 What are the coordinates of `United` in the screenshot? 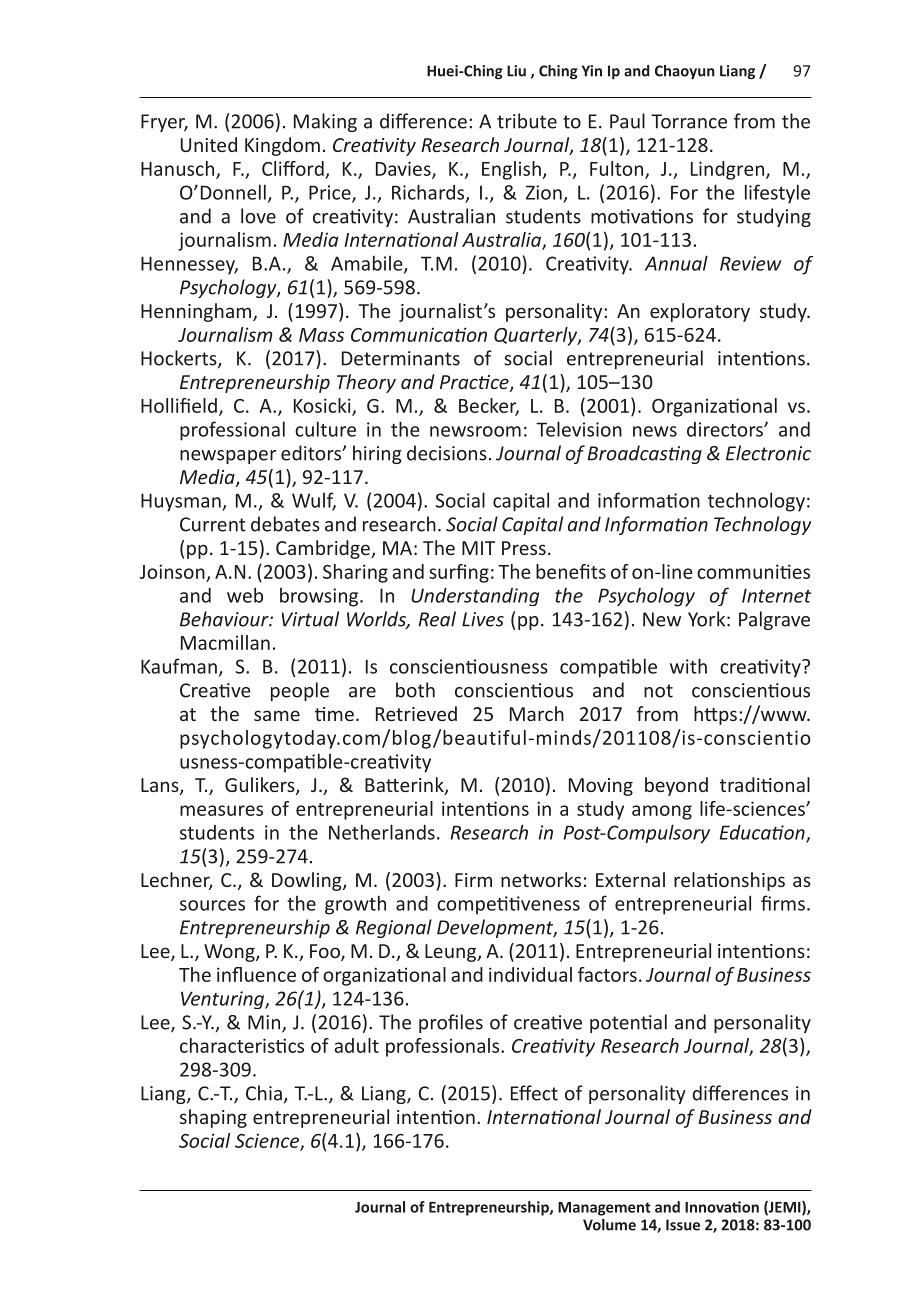 It's located at (209, 144).
